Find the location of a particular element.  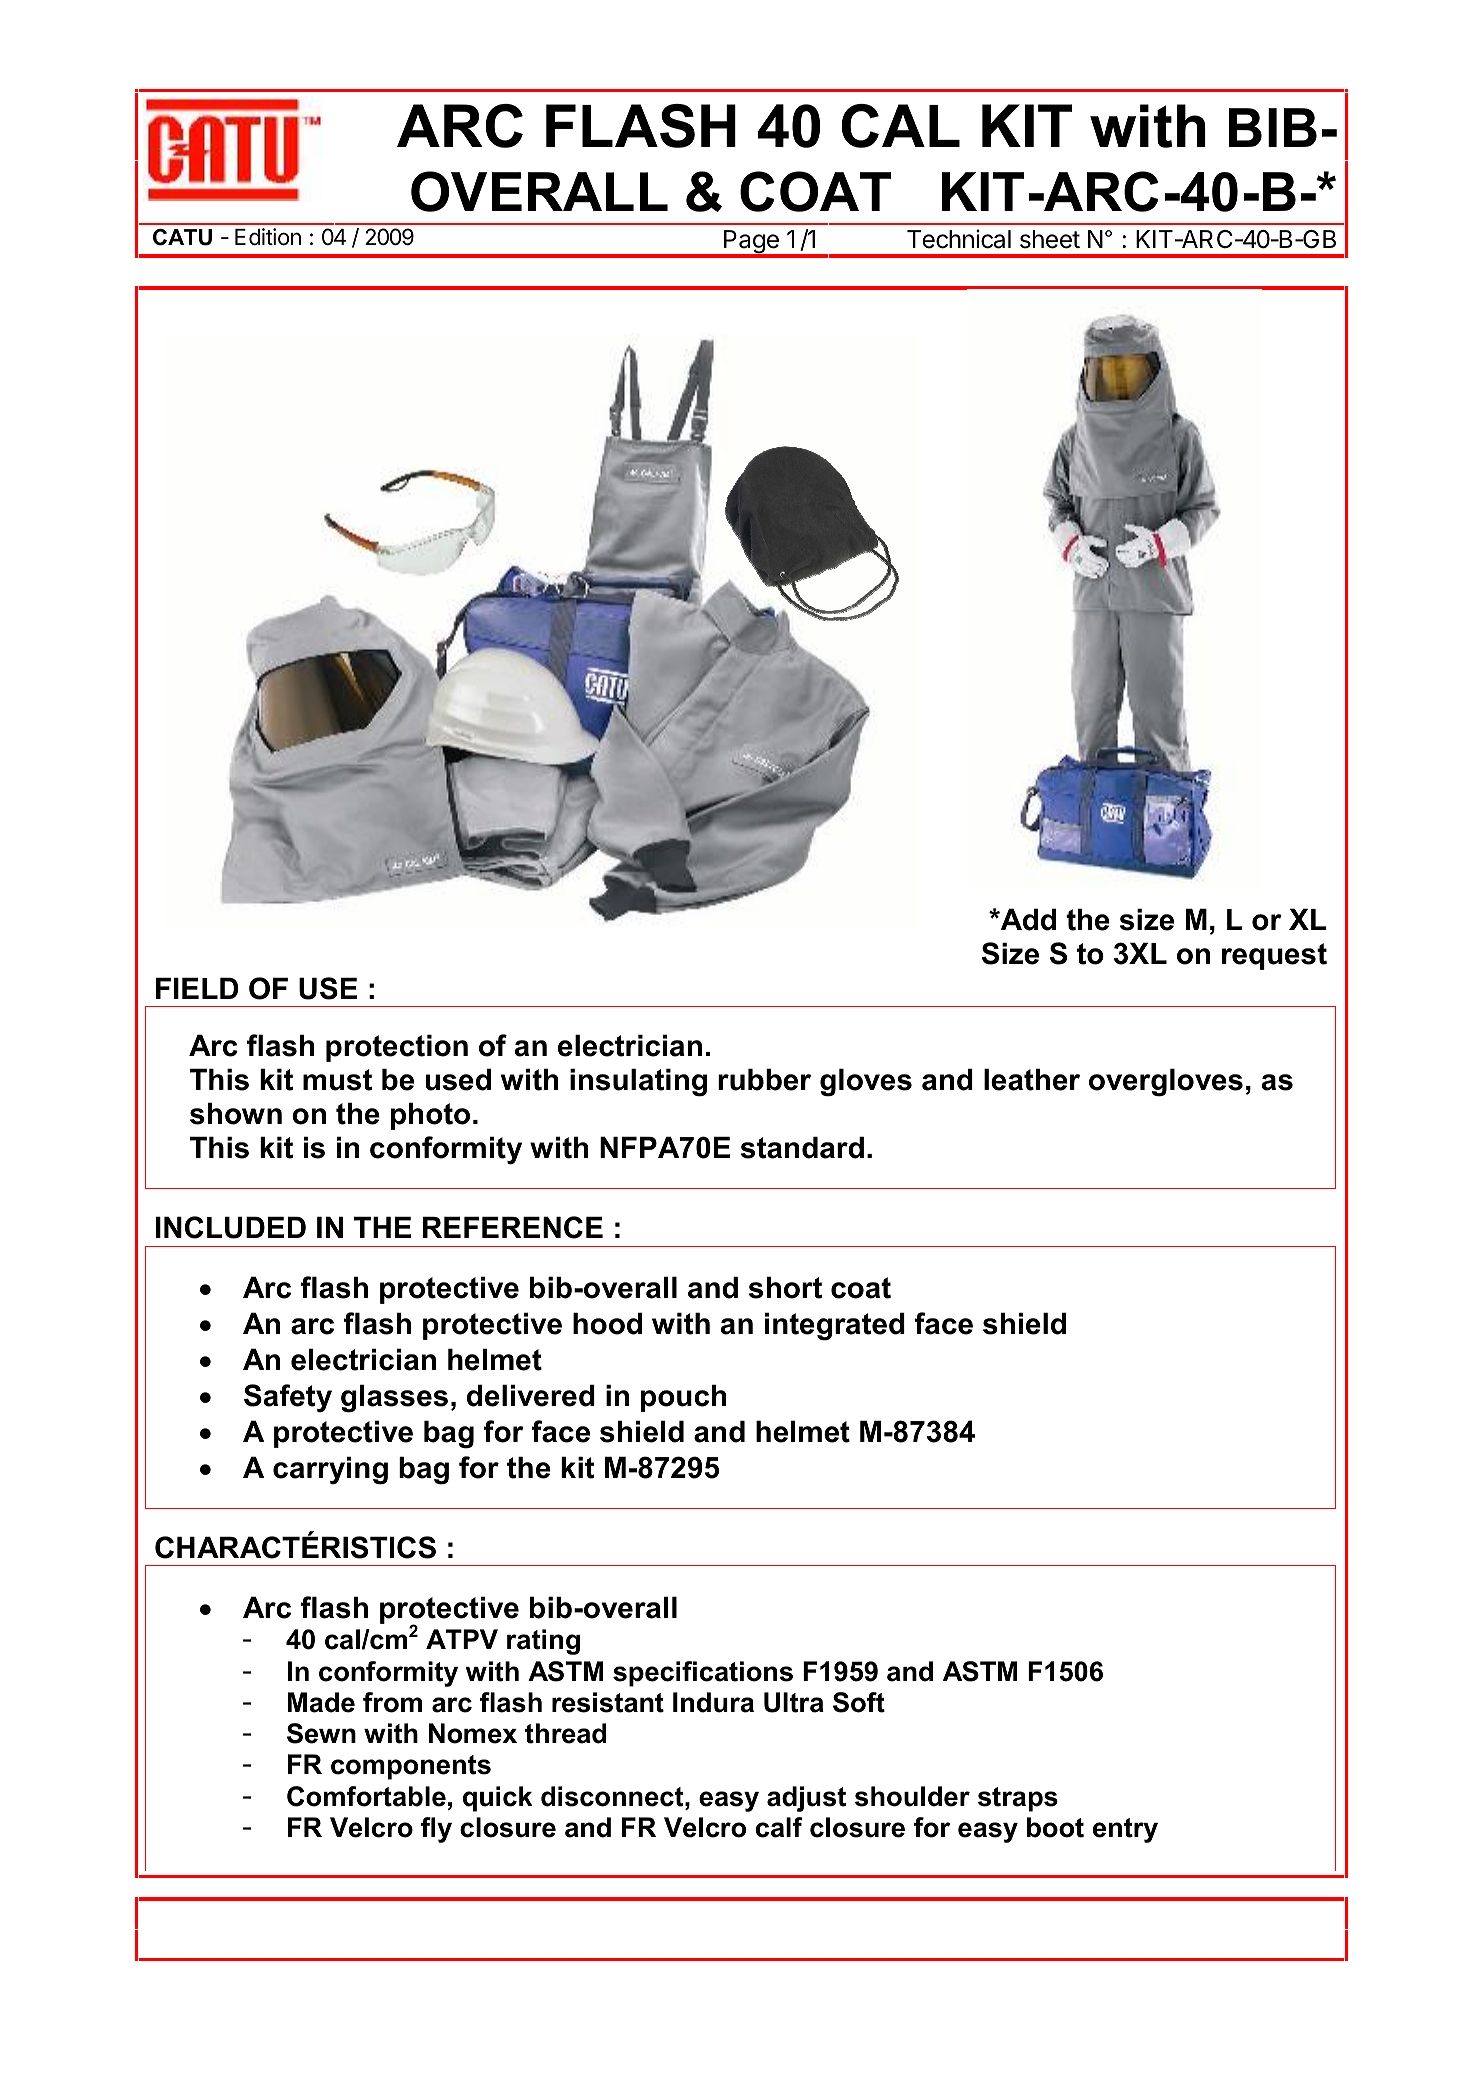

pouch is located at coordinates (683, 1398).
